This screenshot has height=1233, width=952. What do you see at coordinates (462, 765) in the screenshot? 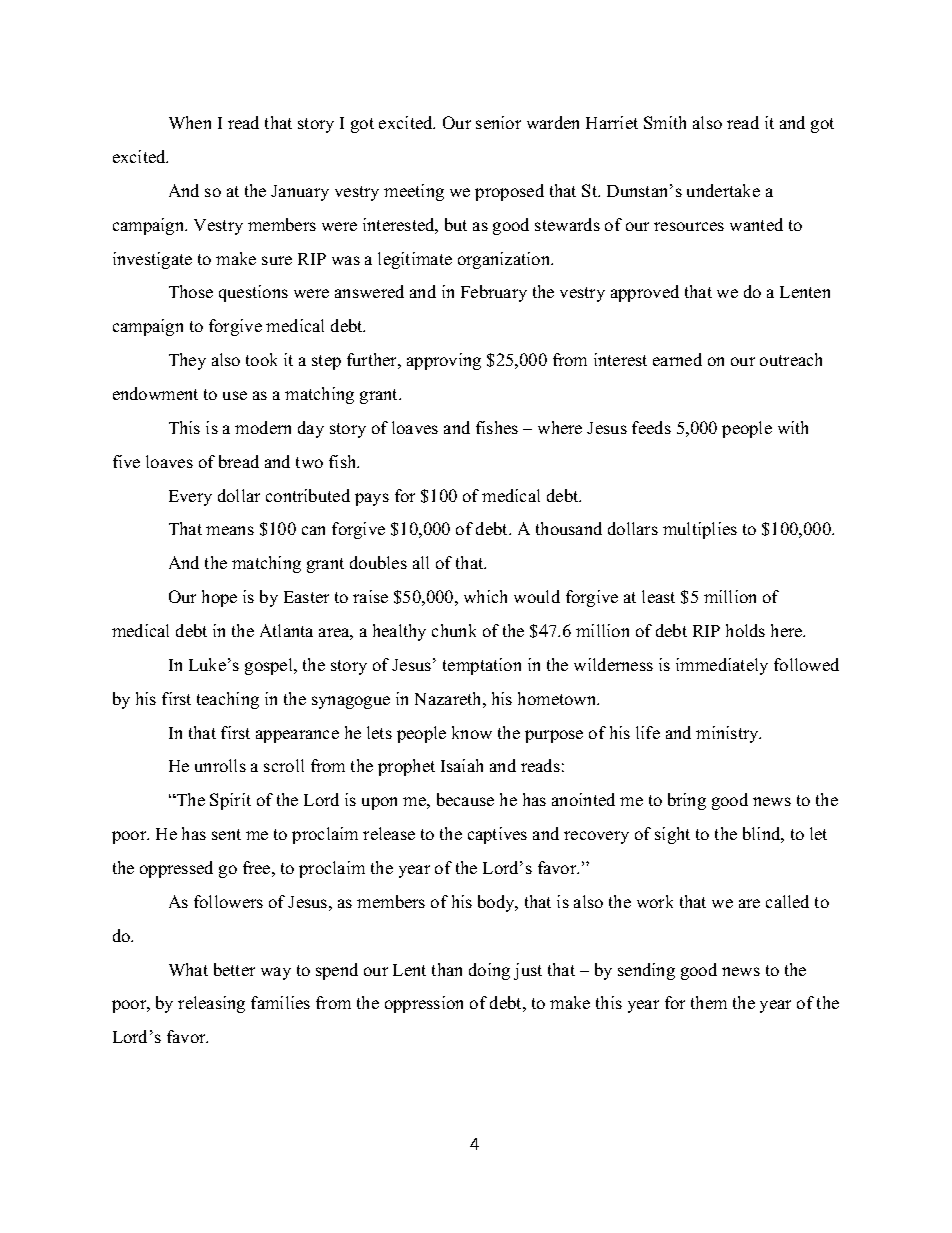
I see `Isaiah` at bounding box center [462, 765].
